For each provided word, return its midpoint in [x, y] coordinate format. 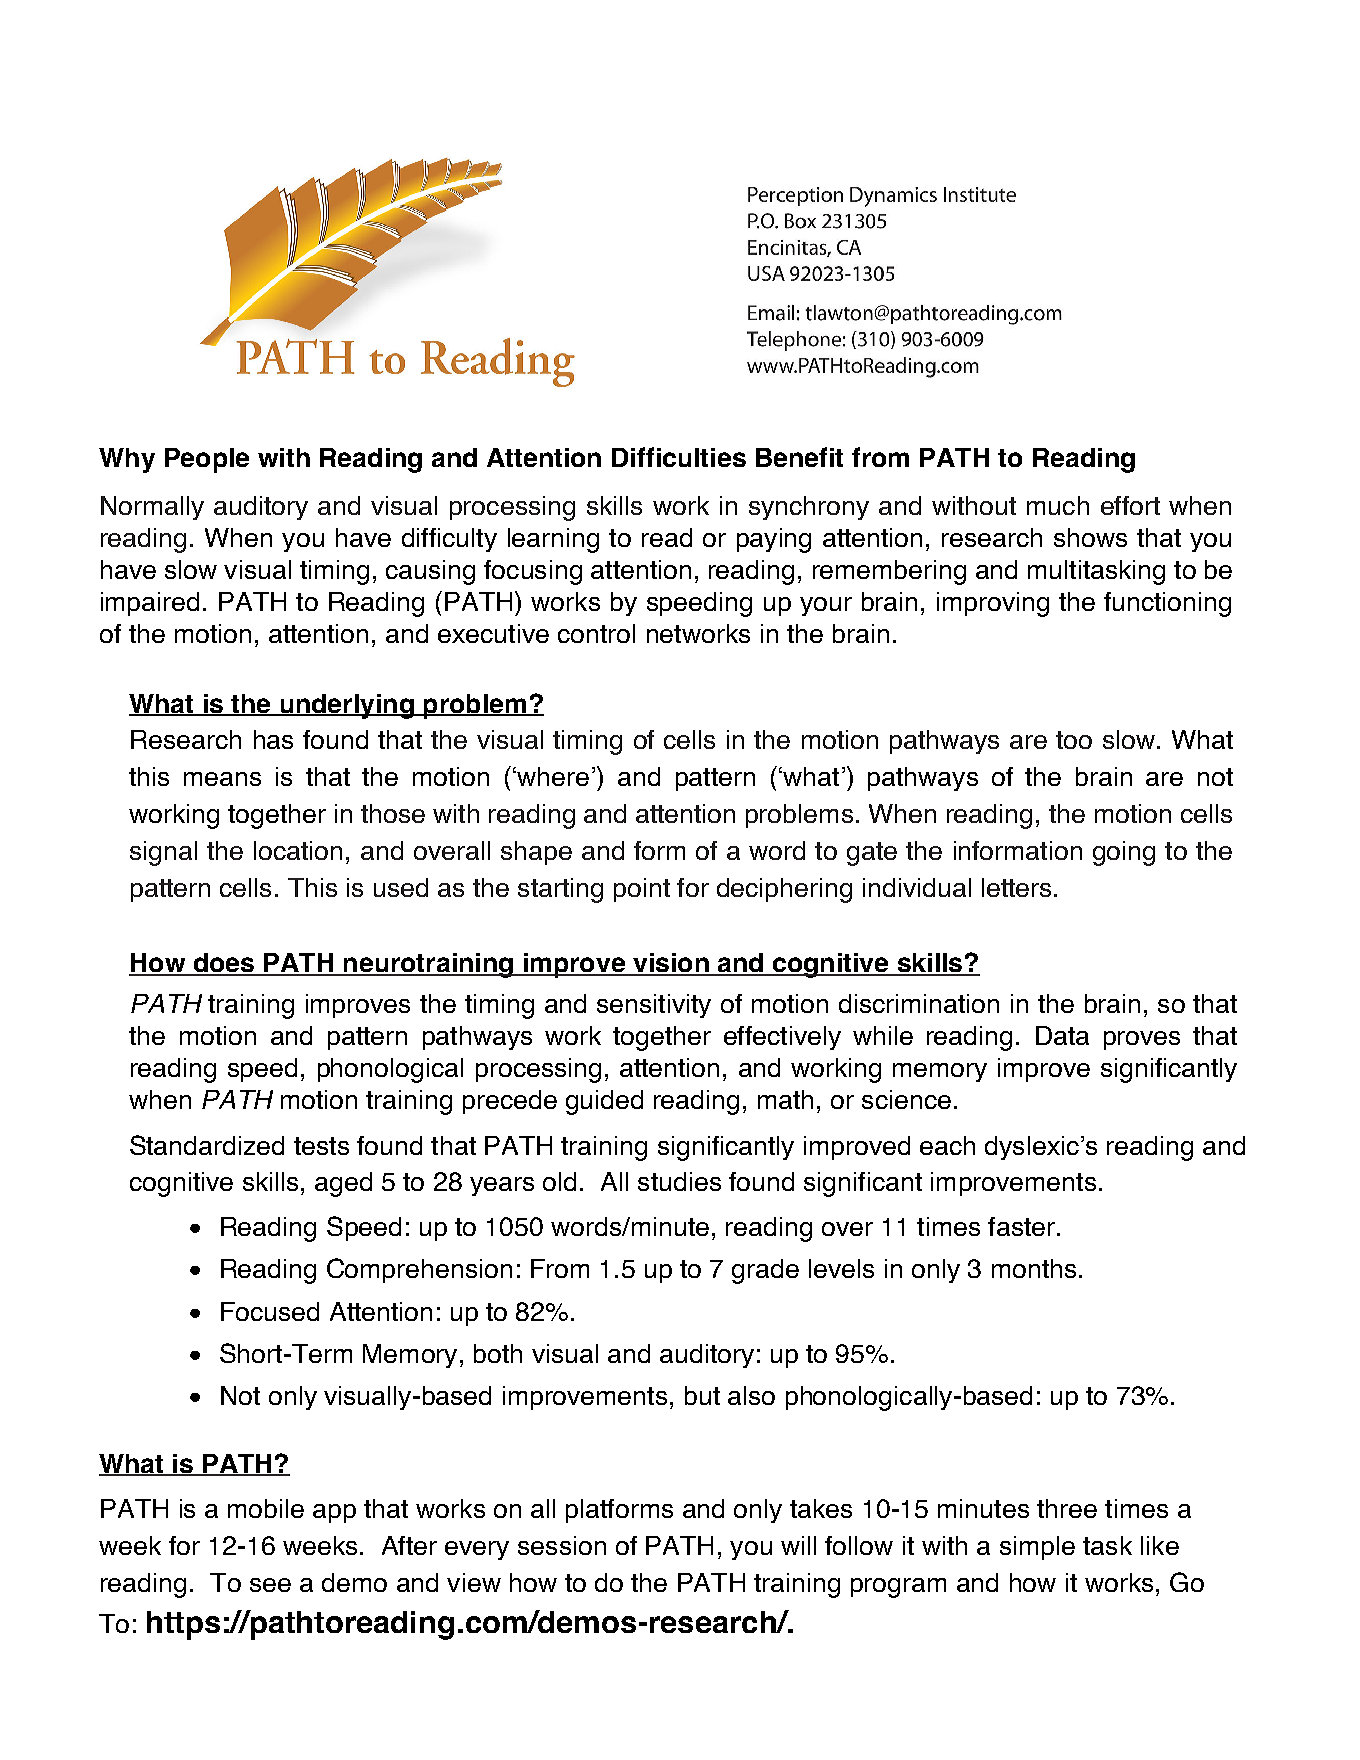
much [1058, 505]
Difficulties [679, 457]
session [562, 1545]
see [270, 1585]
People [207, 460]
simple [1037, 1548]
